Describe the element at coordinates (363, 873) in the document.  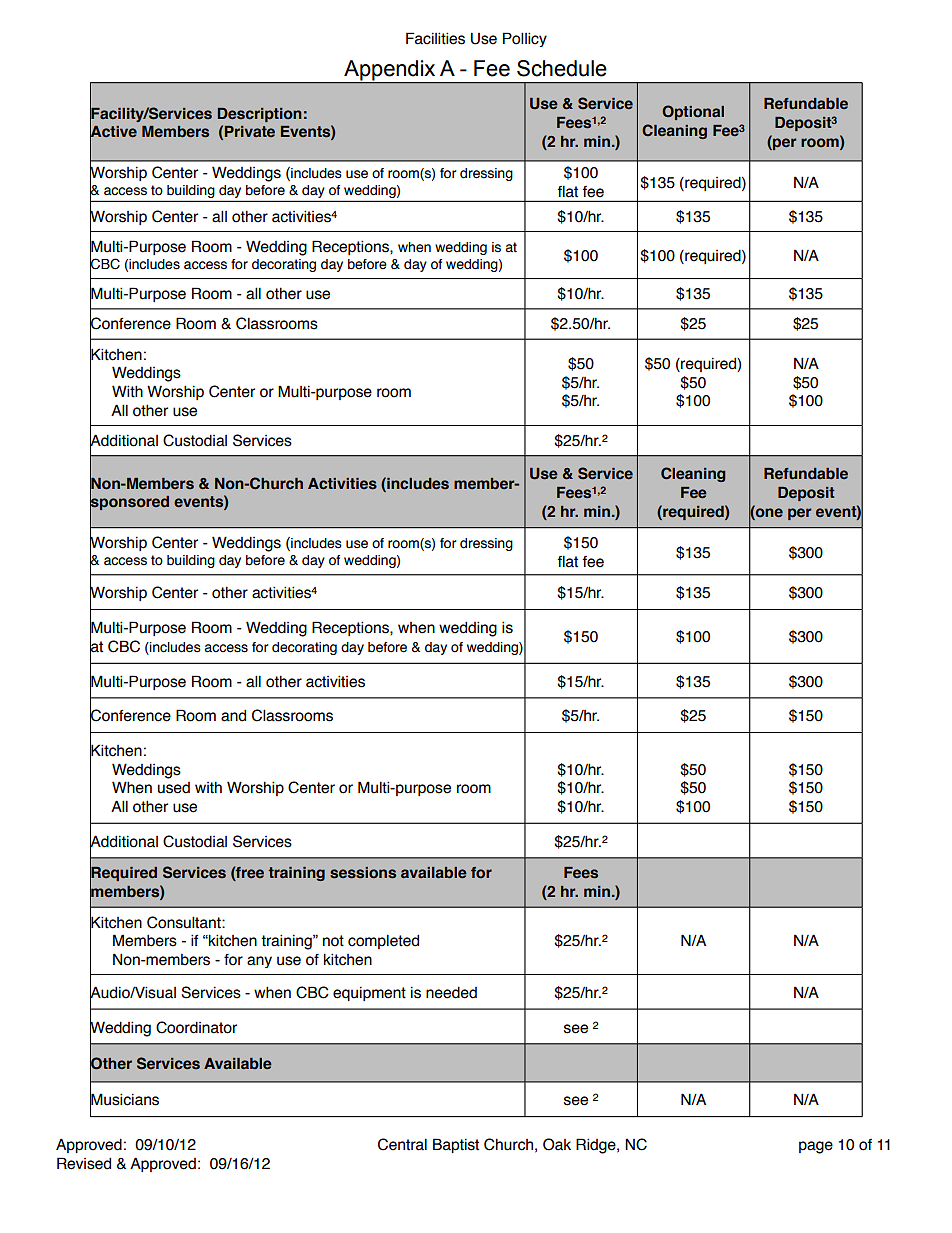
I see `sessions` at that location.
